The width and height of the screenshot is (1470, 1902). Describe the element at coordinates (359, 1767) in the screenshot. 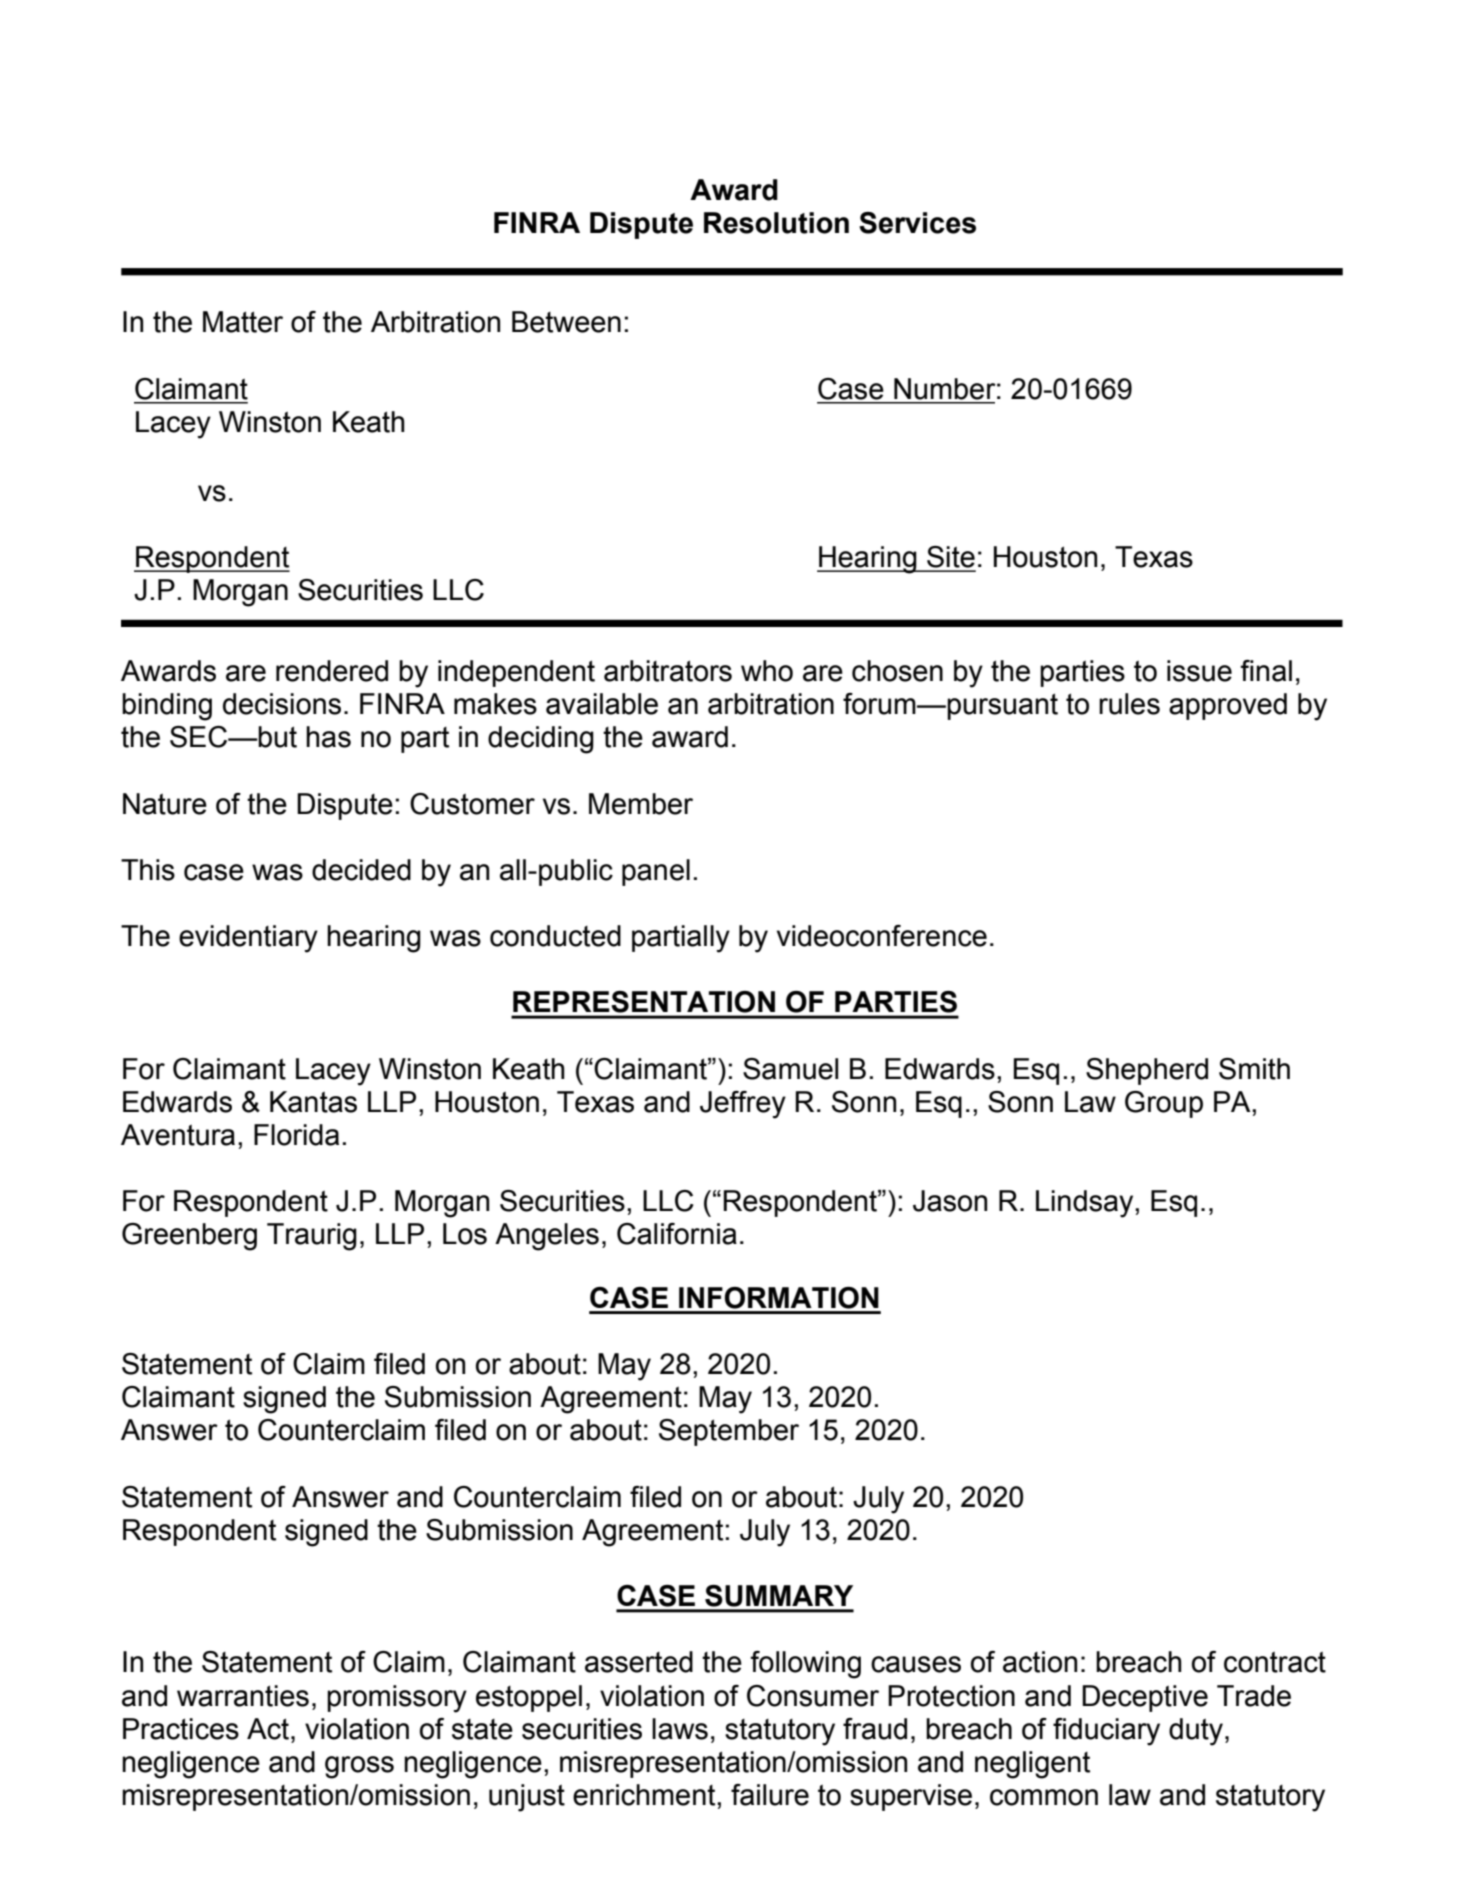

I see `gross` at that location.
